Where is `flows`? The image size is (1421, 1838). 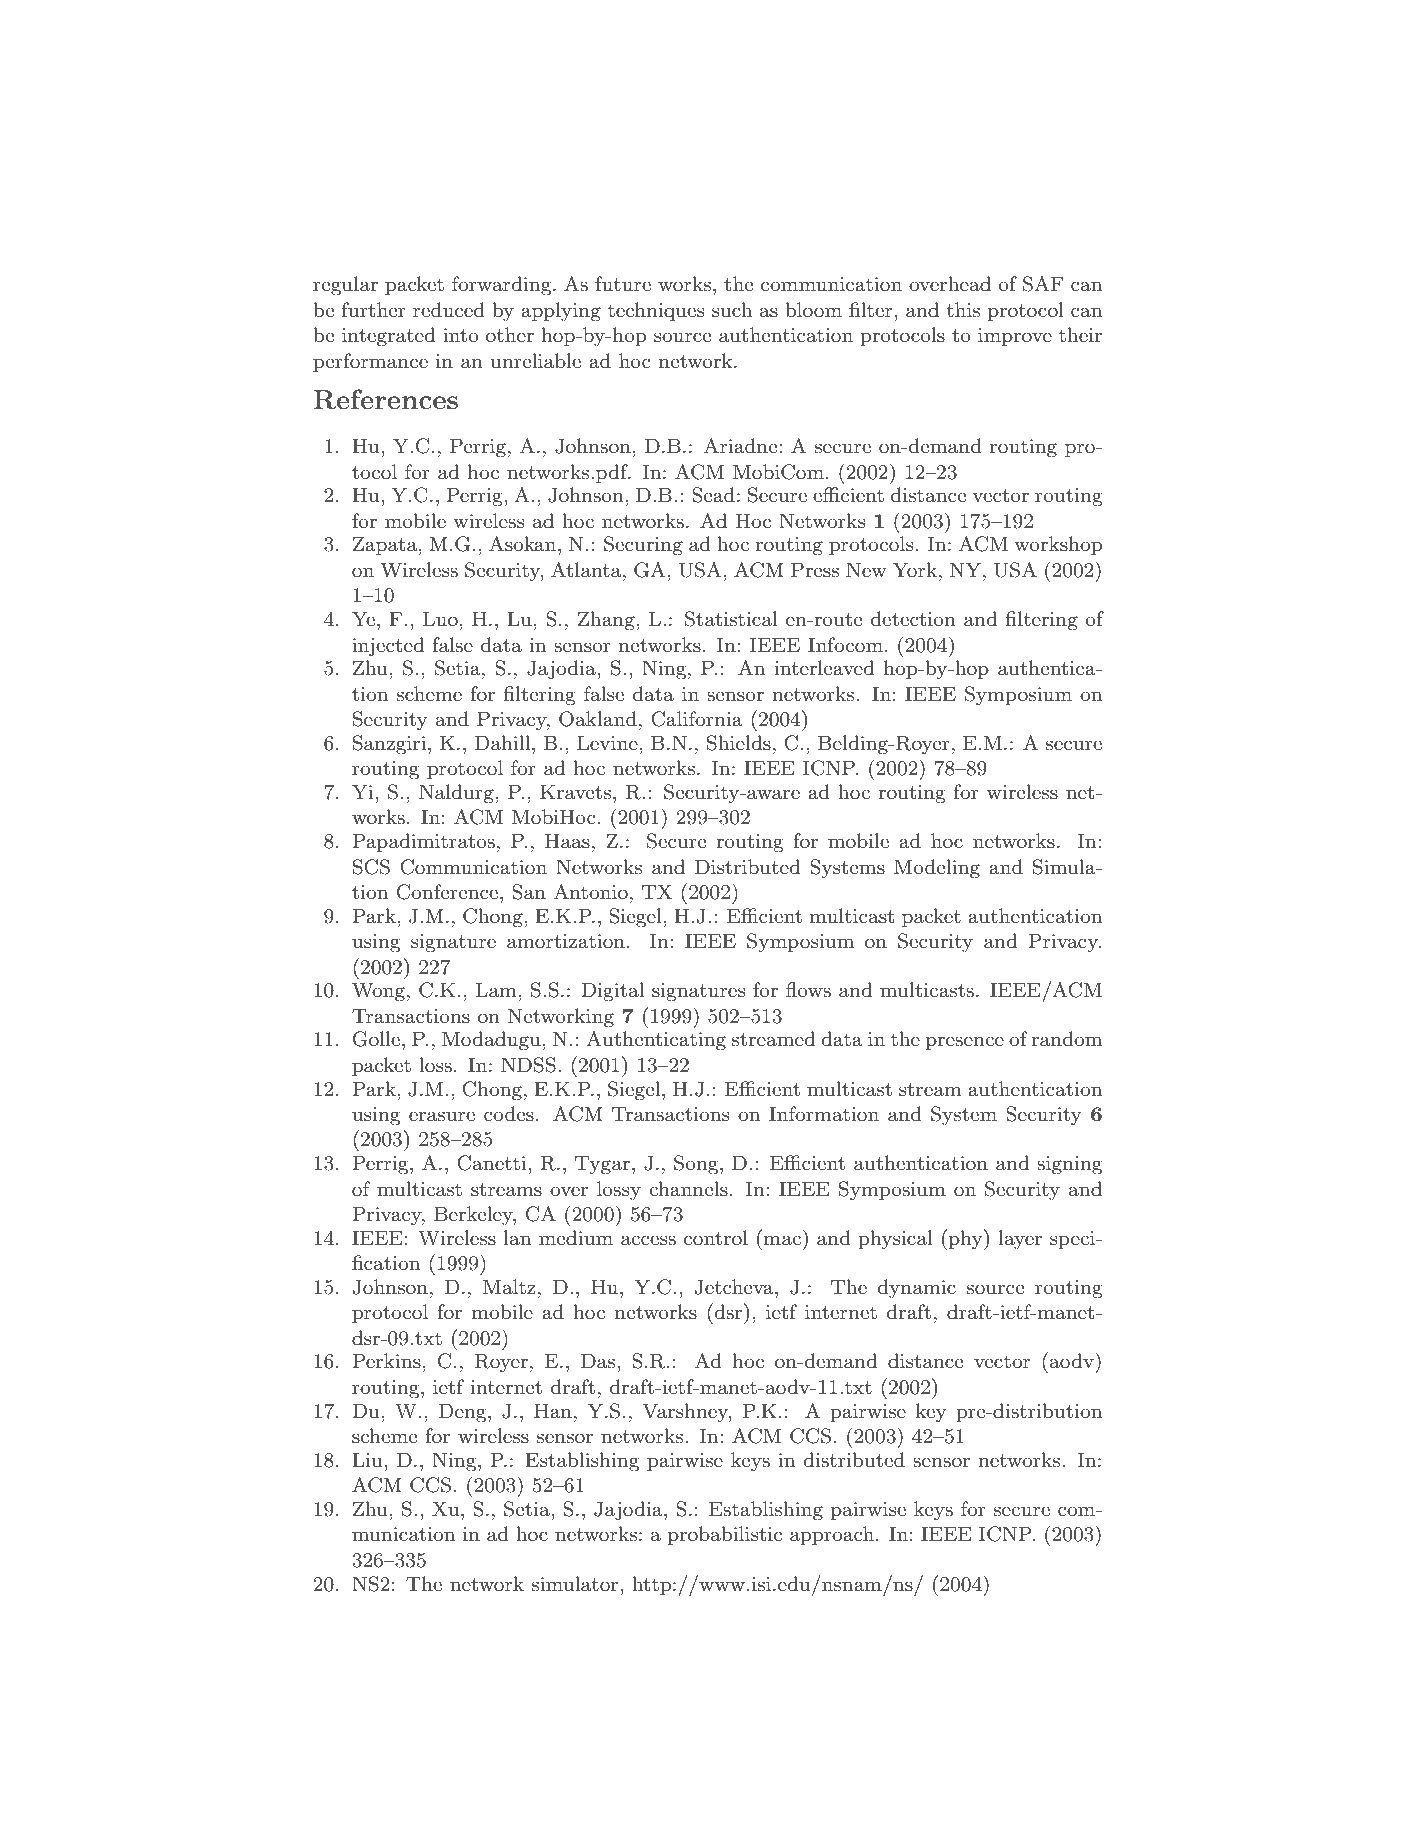
flows is located at coordinates (808, 989).
